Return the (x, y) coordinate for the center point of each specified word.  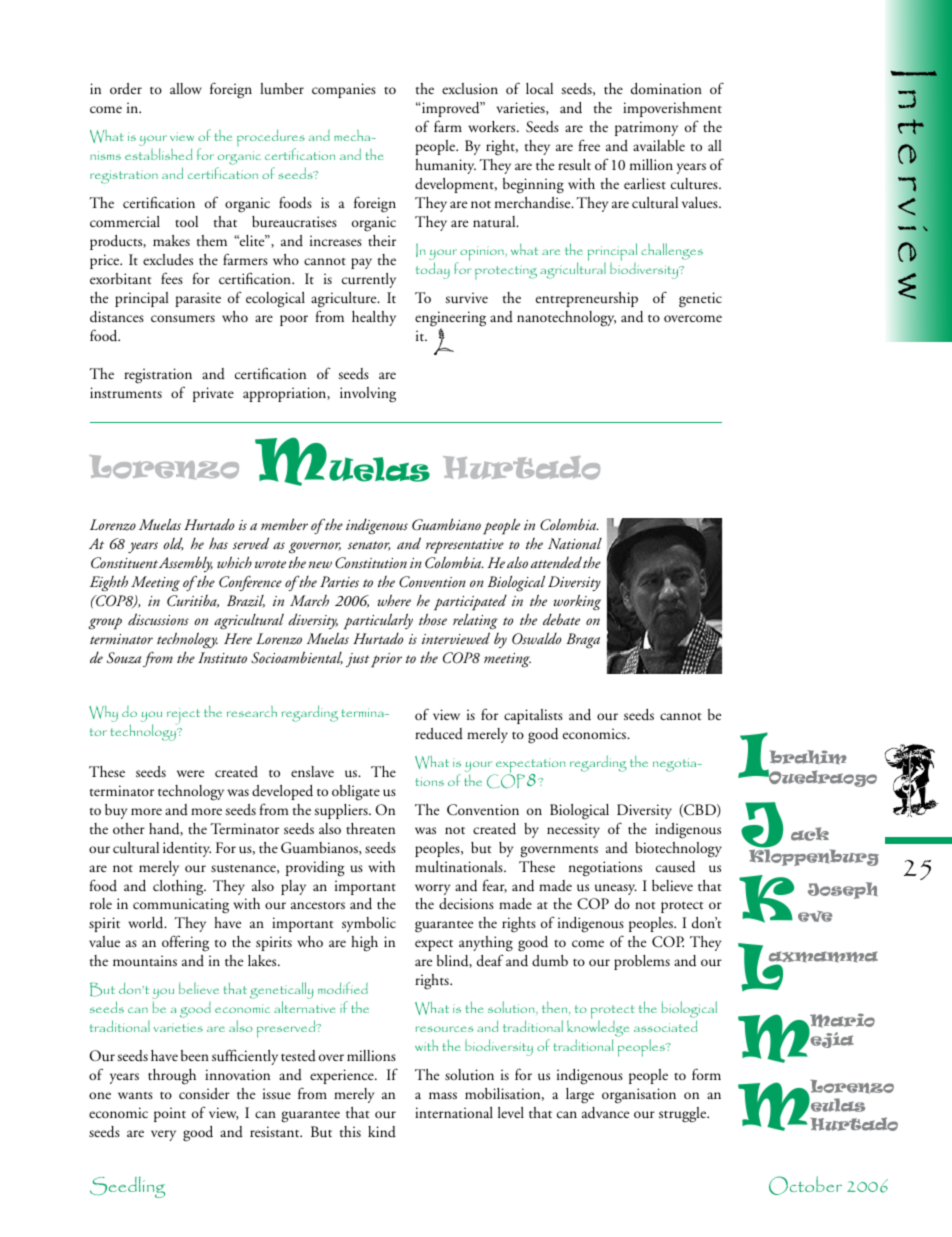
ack (810, 834)
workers (493, 126)
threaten (370, 828)
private (213, 394)
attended (556, 562)
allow (186, 88)
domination (666, 89)
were (190, 773)
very (163, 1135)
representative (465, 546)
